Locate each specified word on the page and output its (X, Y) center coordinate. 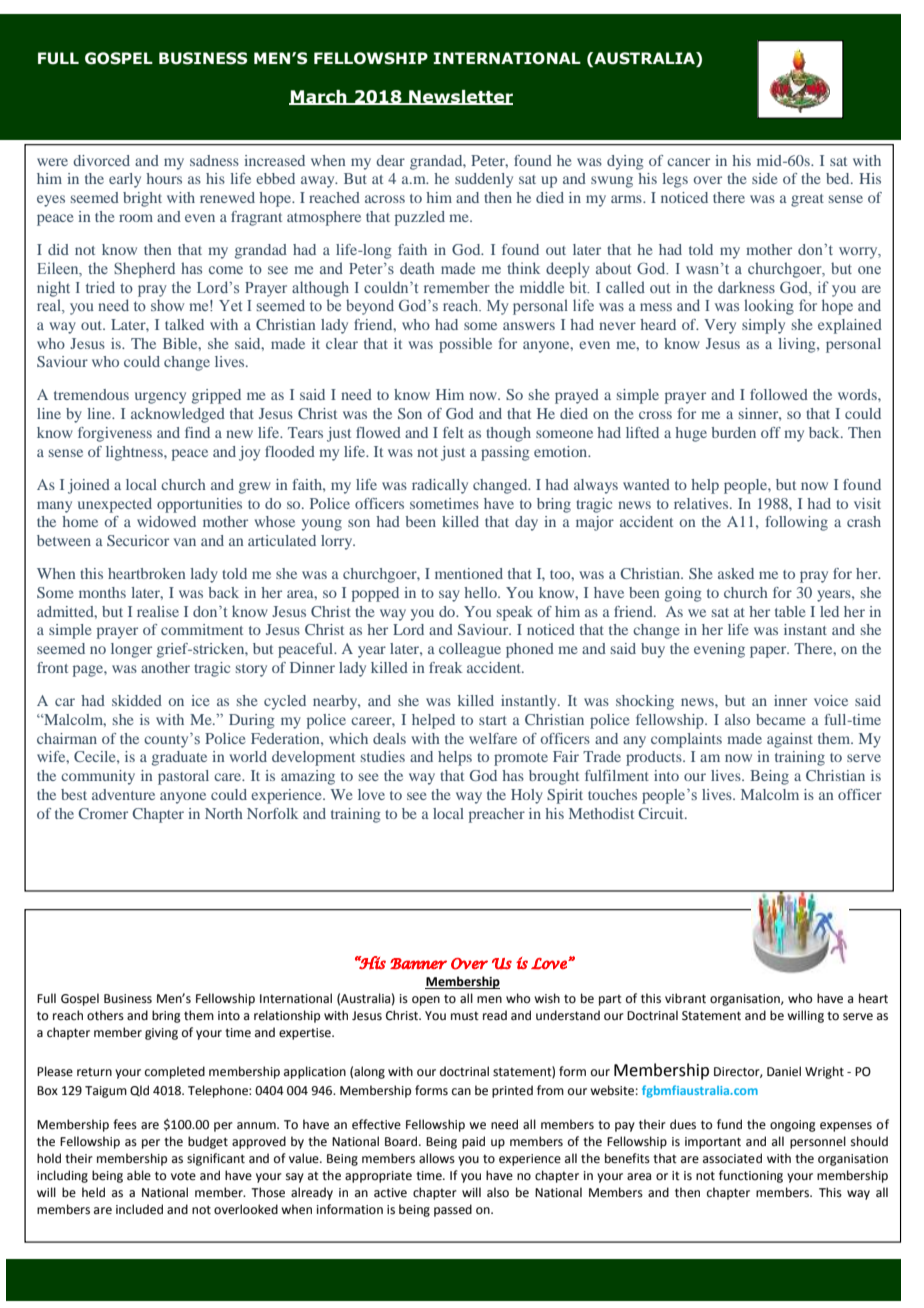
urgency (160, 398)
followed (779, 394)
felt (453, 432)
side (764, 178)
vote (183, 1176)
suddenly (484, 180)
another (165, 667)
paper (769, 652)
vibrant (685, 998)
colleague (470, 650)
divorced (101, 160)
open (426, 1001)
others (105, 1015)
